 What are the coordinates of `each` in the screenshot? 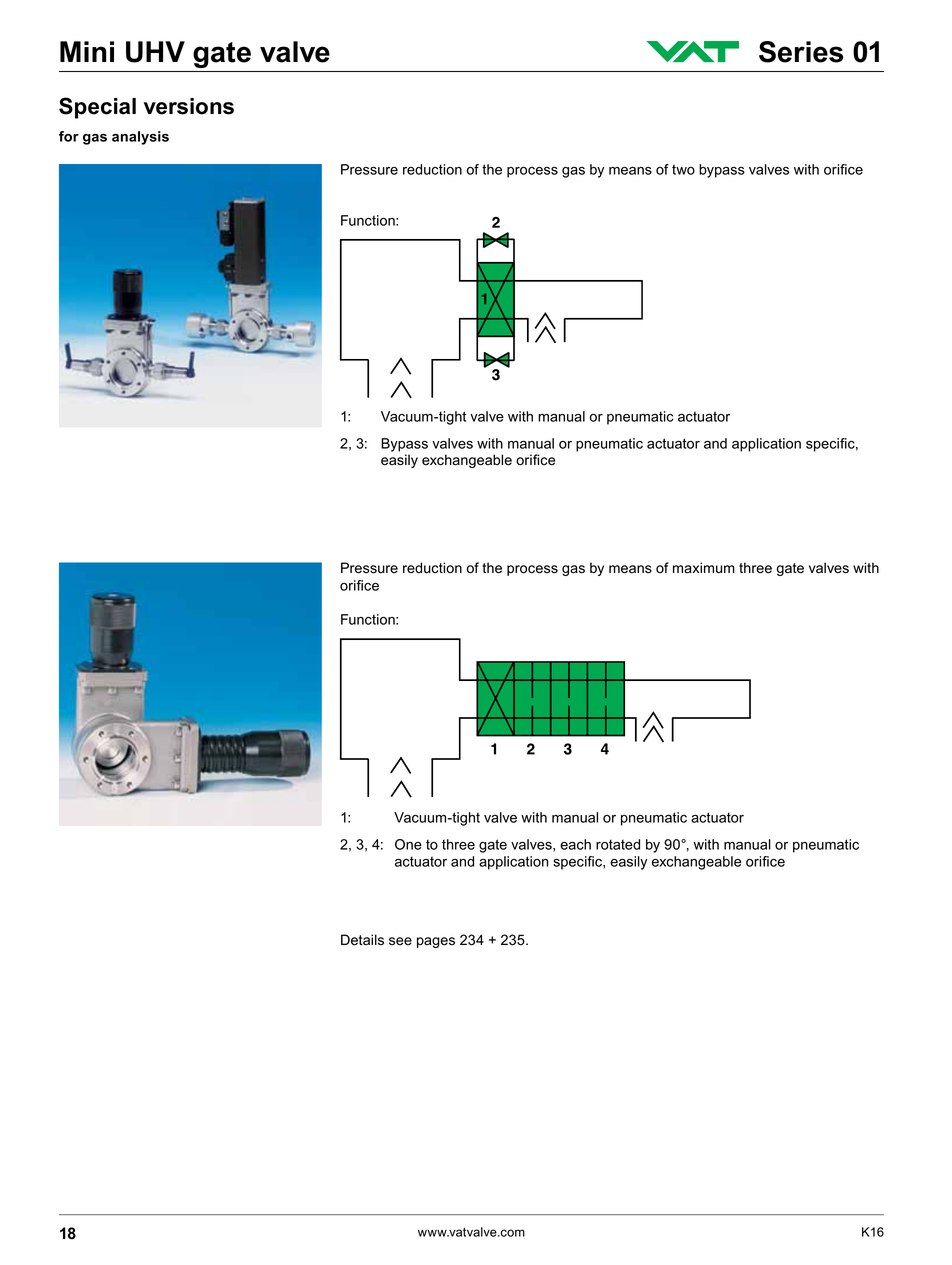 It's located at (575, 844).
